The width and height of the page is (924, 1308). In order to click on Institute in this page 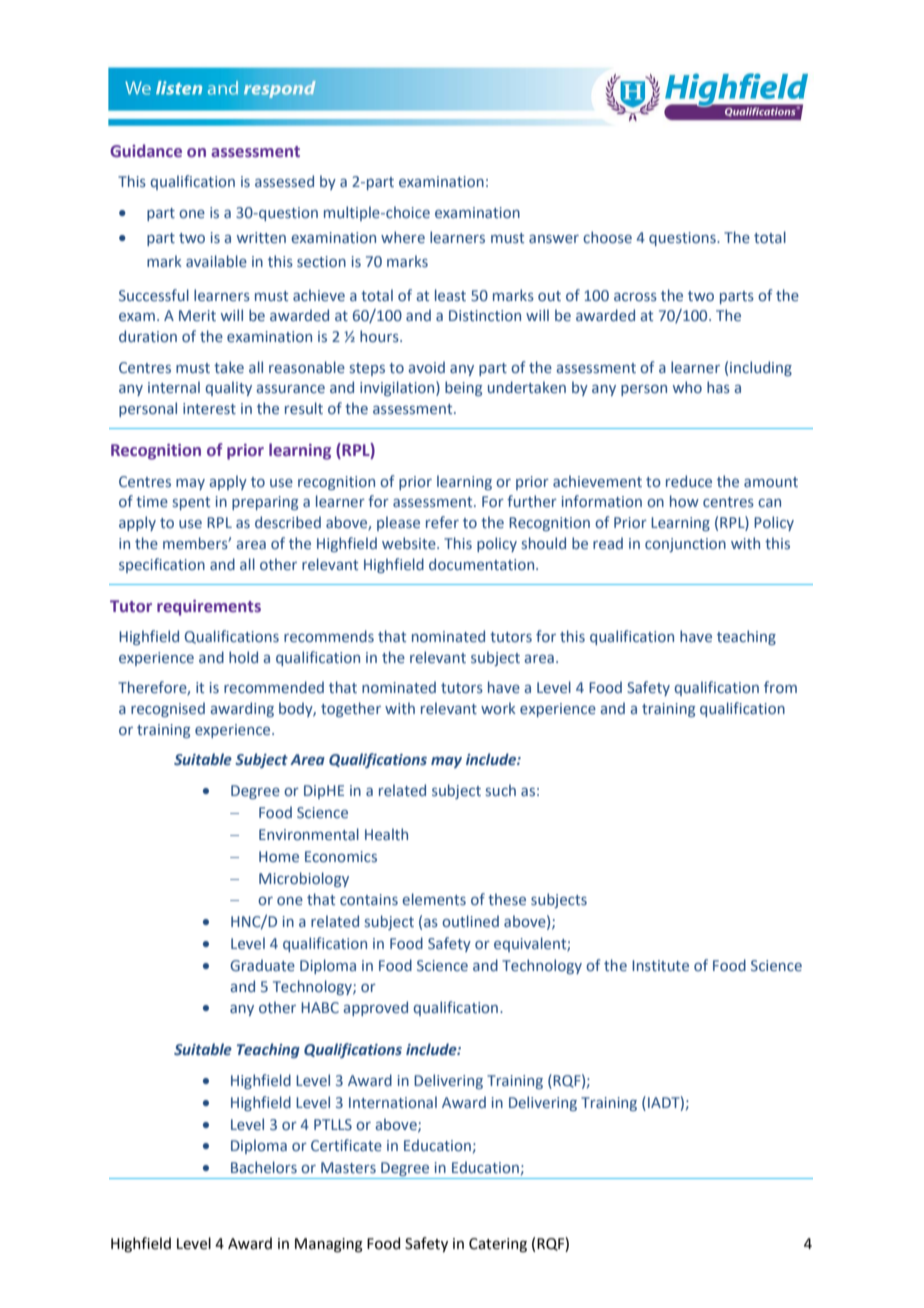, I will do `click(660, 965)`.
